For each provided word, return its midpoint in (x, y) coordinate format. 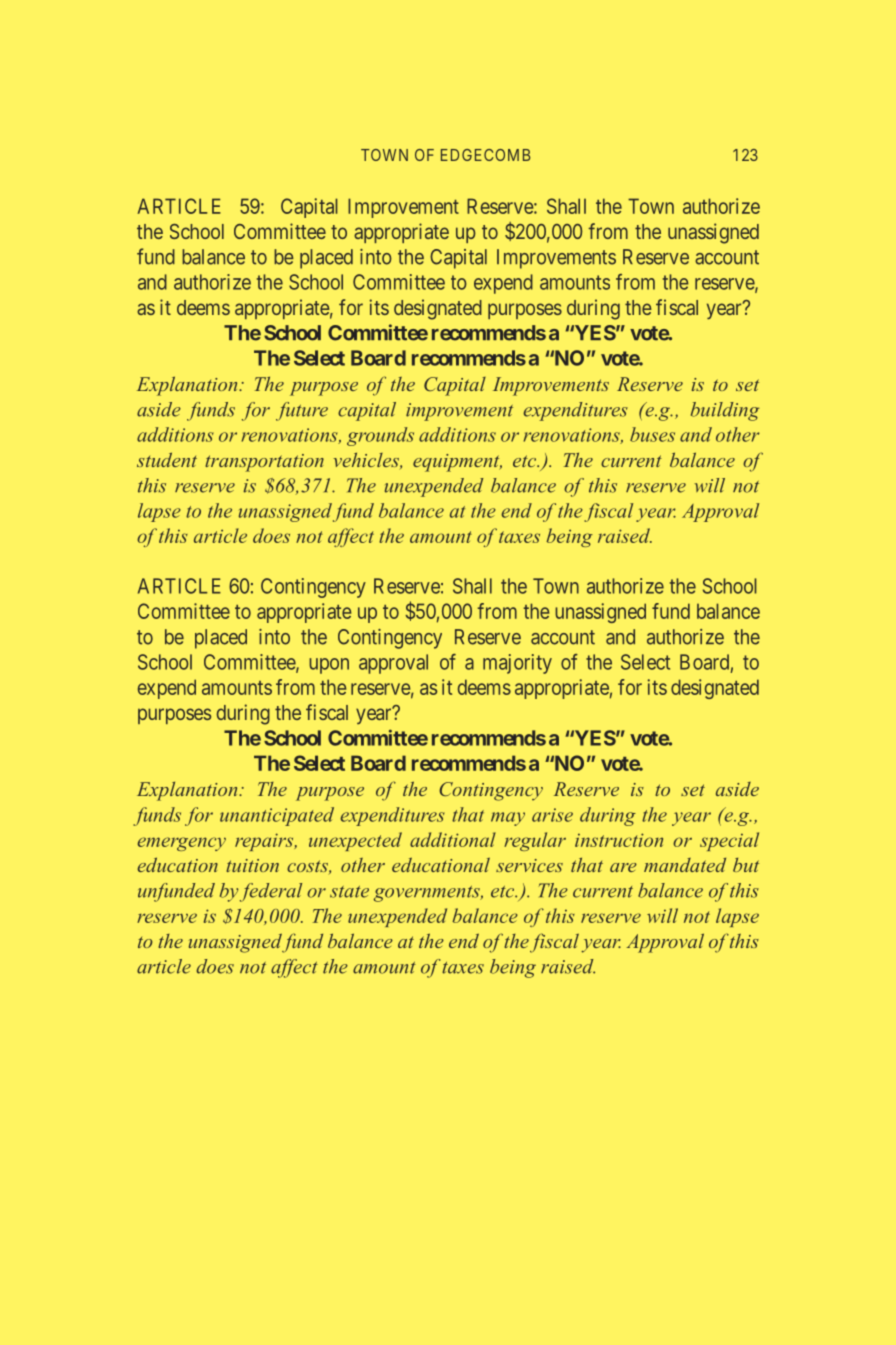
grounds (380, 436)
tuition (252, 865)
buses (652, 434)
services (529, 865)
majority (517, 664)
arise (552, 815)
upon (329, 666)
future (302, 411)
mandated (685, 865)
